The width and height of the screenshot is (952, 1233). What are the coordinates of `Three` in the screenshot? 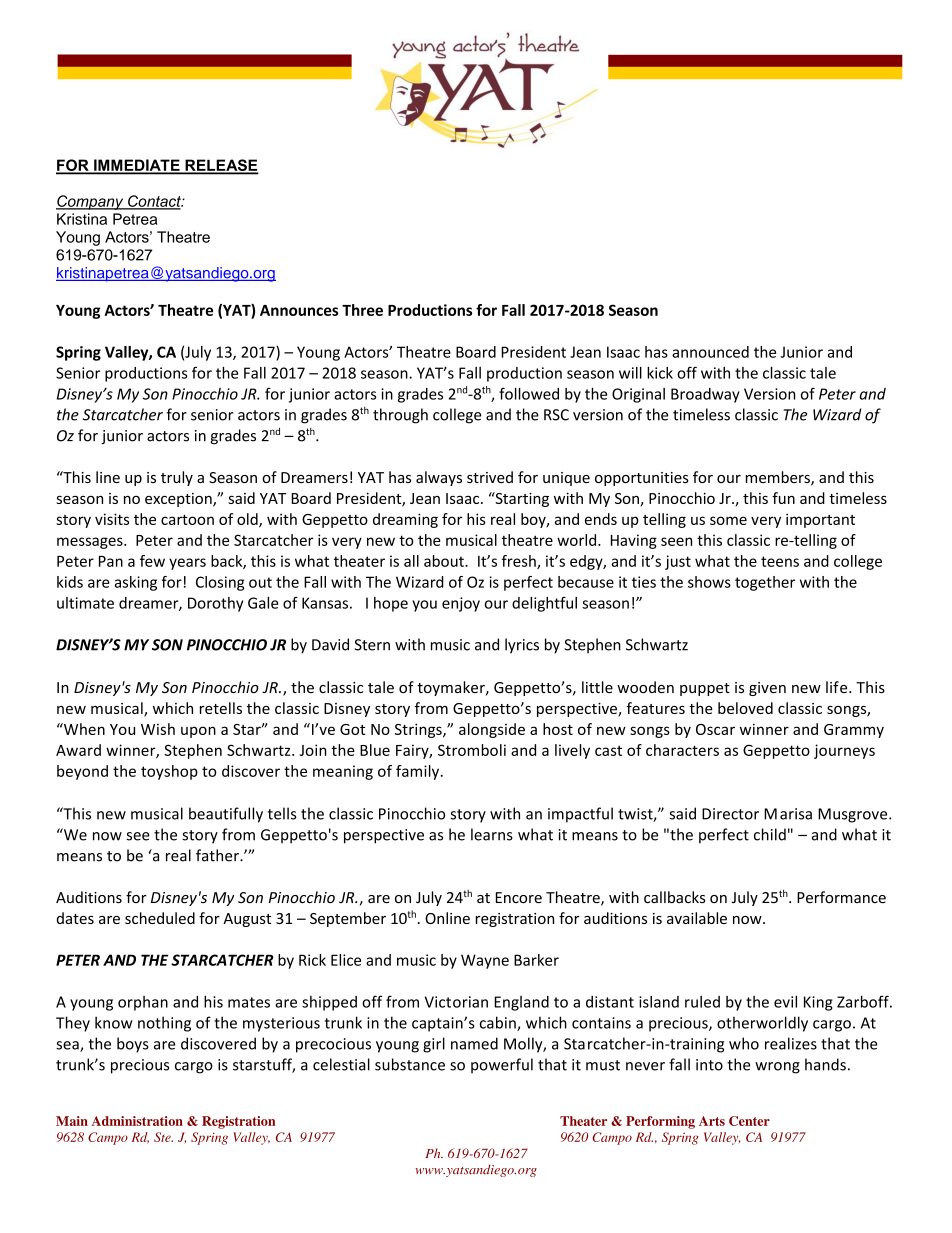 It's located at (362, 310).
